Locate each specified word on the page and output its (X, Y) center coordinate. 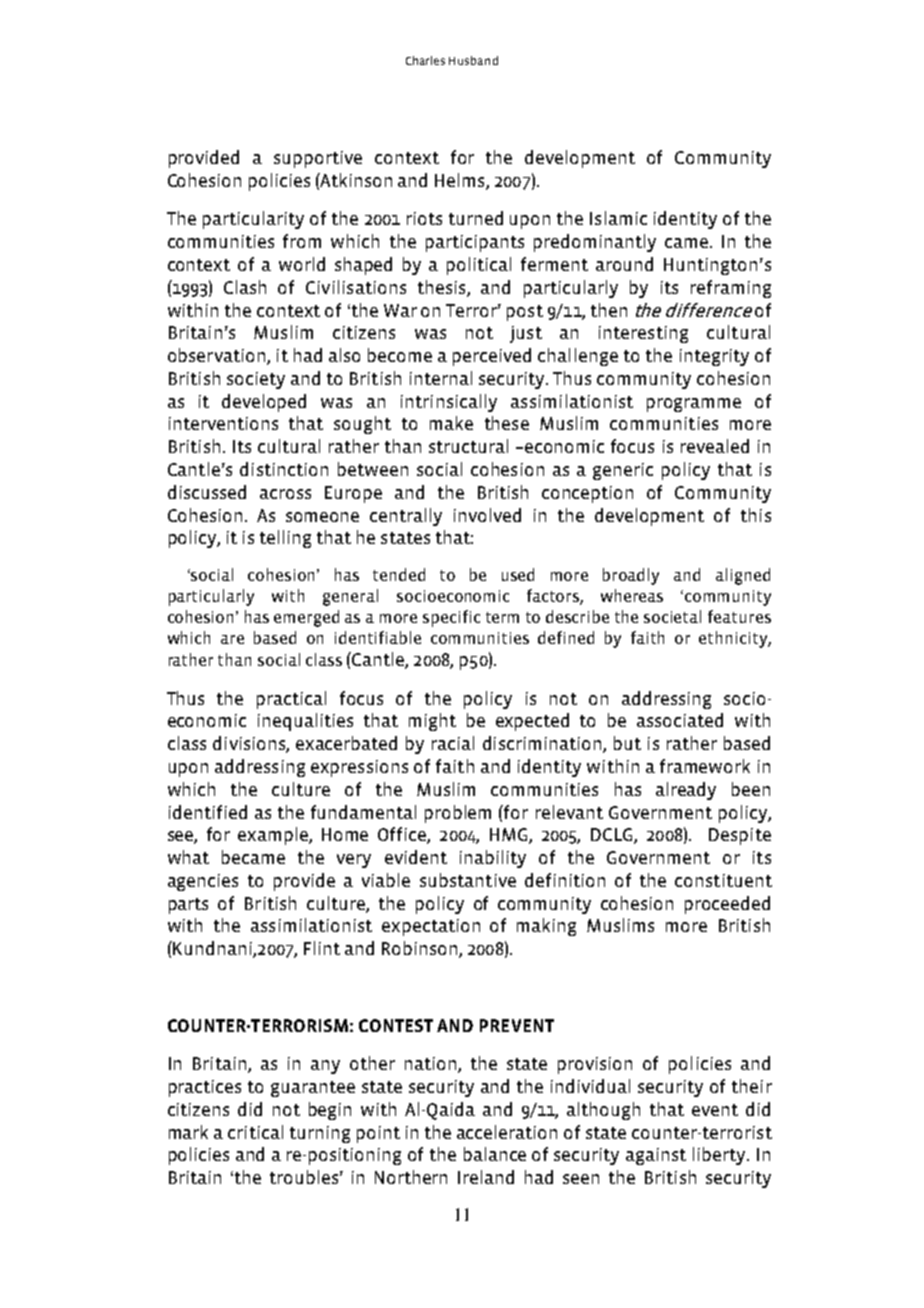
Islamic (618, 218)
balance (495, 1154)
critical (255, 1132)
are (232, 639)
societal (672, 616)
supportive (318, 159)
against (656, 1156)
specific (451, 618)
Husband (473, 60)
